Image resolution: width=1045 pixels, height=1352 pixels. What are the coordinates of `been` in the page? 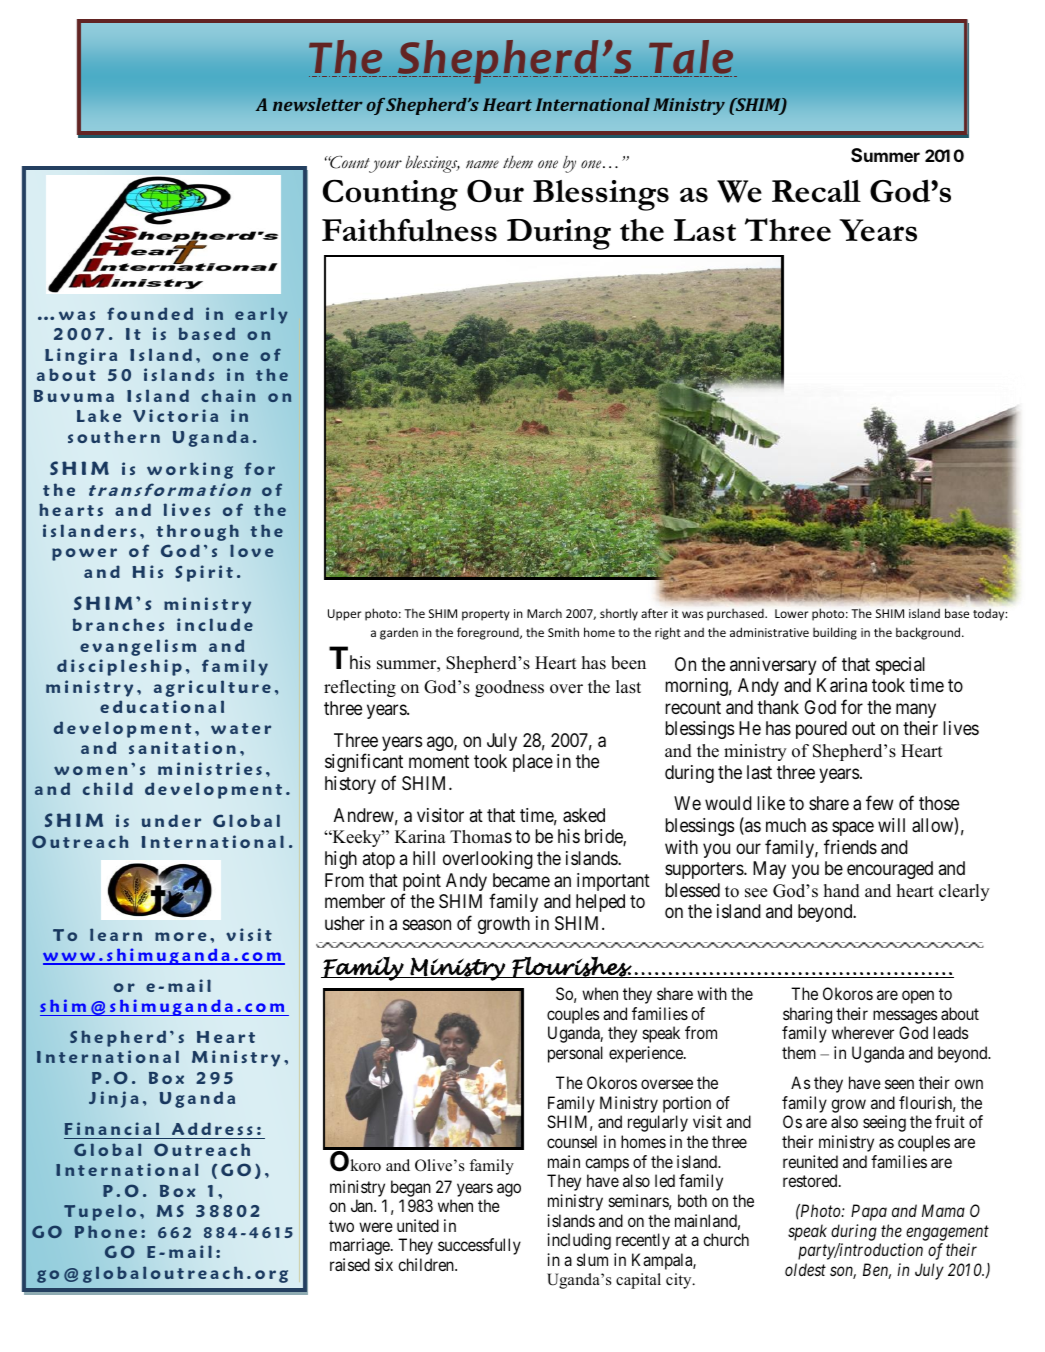 It's located at (628, 663).
